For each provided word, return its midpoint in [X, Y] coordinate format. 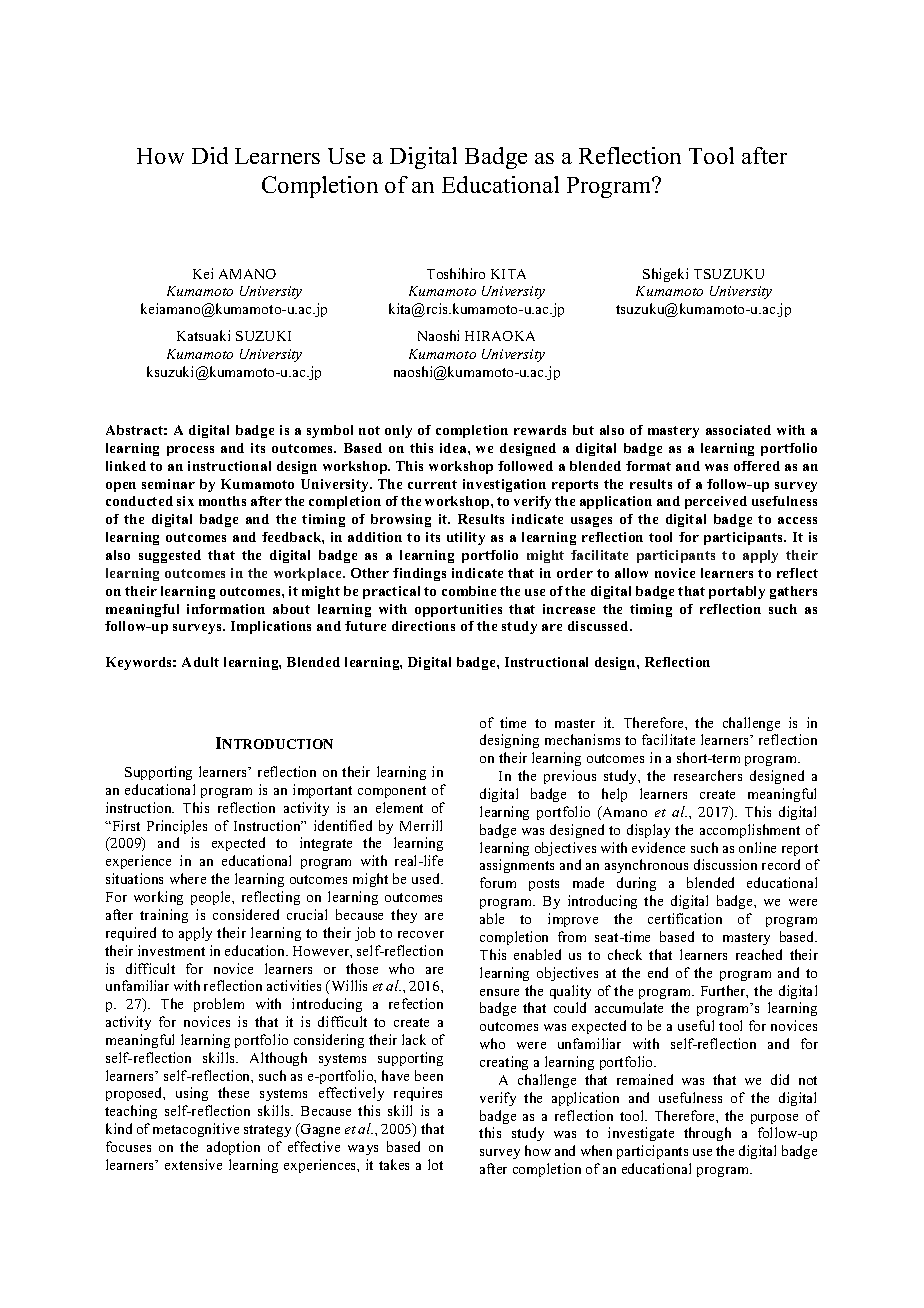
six [185, 501]
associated [738, 430]
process [190, 451]
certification [685, 918]
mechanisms [582, 739]
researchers [708, 775]
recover [421, 934]
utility [466, 538]
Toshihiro [456, 273]
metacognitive [196, 1130]
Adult [200, 662]
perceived [716, 502]
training [164, 916]
